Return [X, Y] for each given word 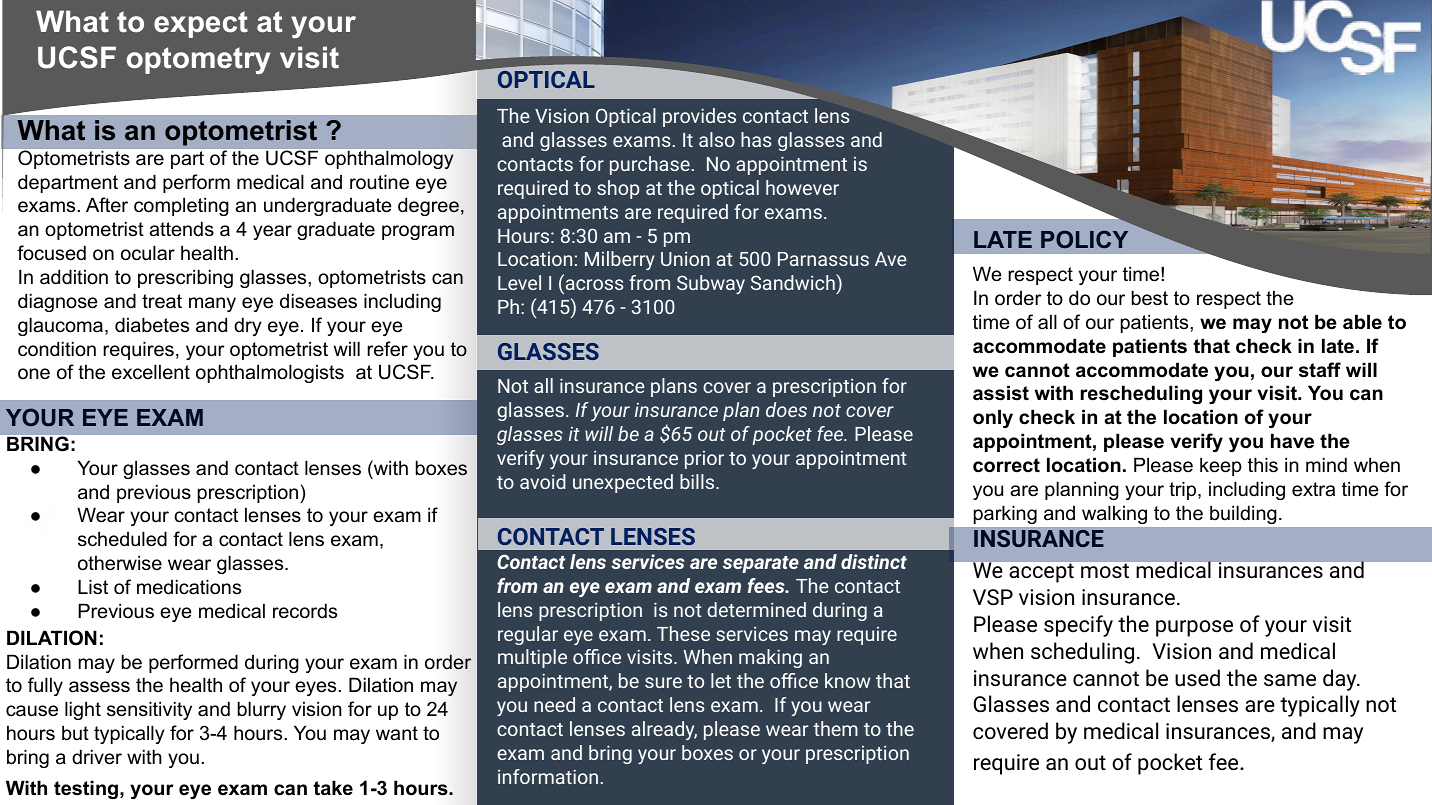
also [717, 139]
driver [97, 757]
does [786, 409]
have [1292, 441]
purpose [1194, 628]
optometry [198, 60]
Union [685, 259]
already [664, 730]
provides [699, 117]
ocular [148, 253]
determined [756, 609]
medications [189, 587]
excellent [151, 372]
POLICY [1084, 239]
